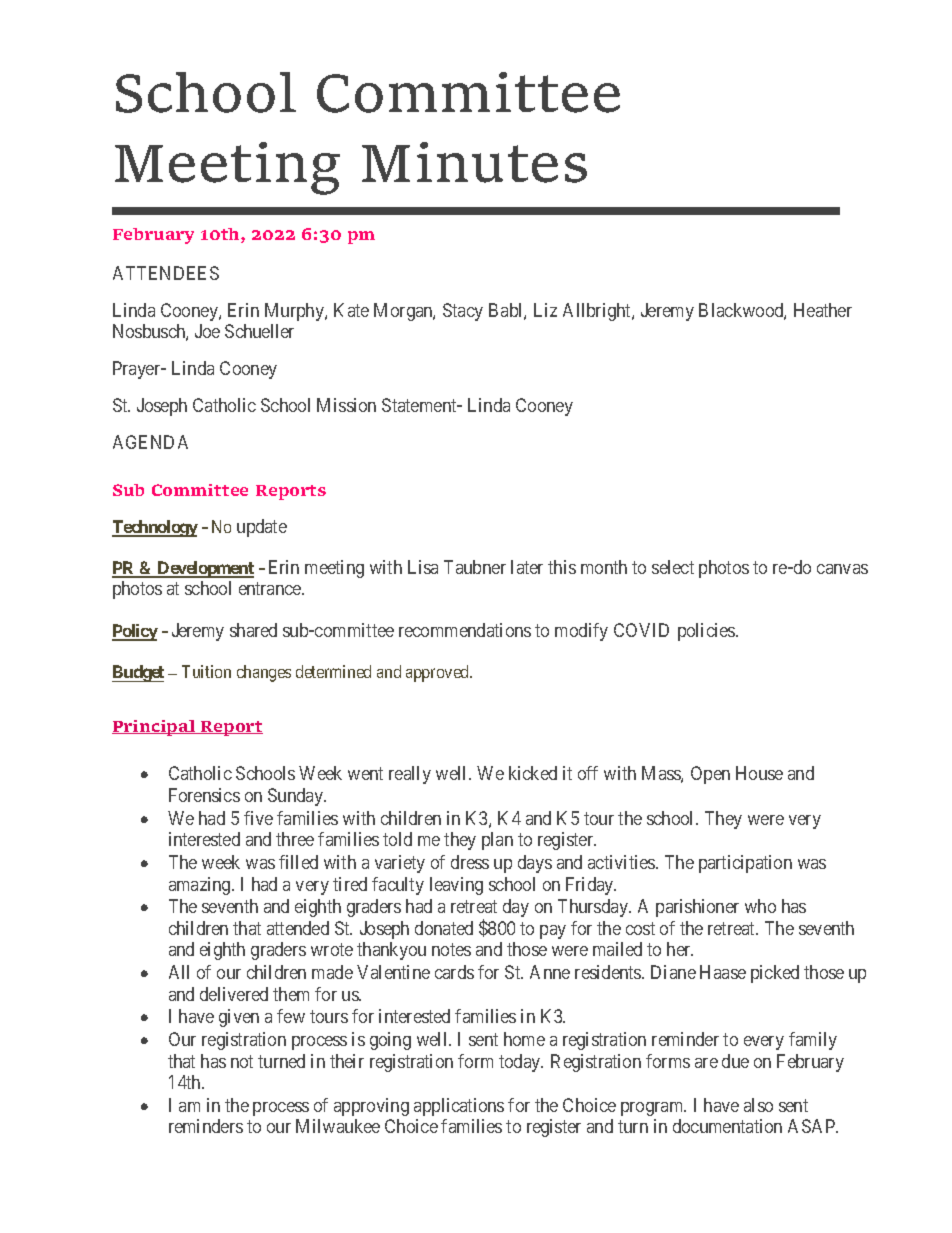 The width and height of the page is (952, 1233). Describe the element at coordinates (239, 1018) in the page. I see `given` at that location.
